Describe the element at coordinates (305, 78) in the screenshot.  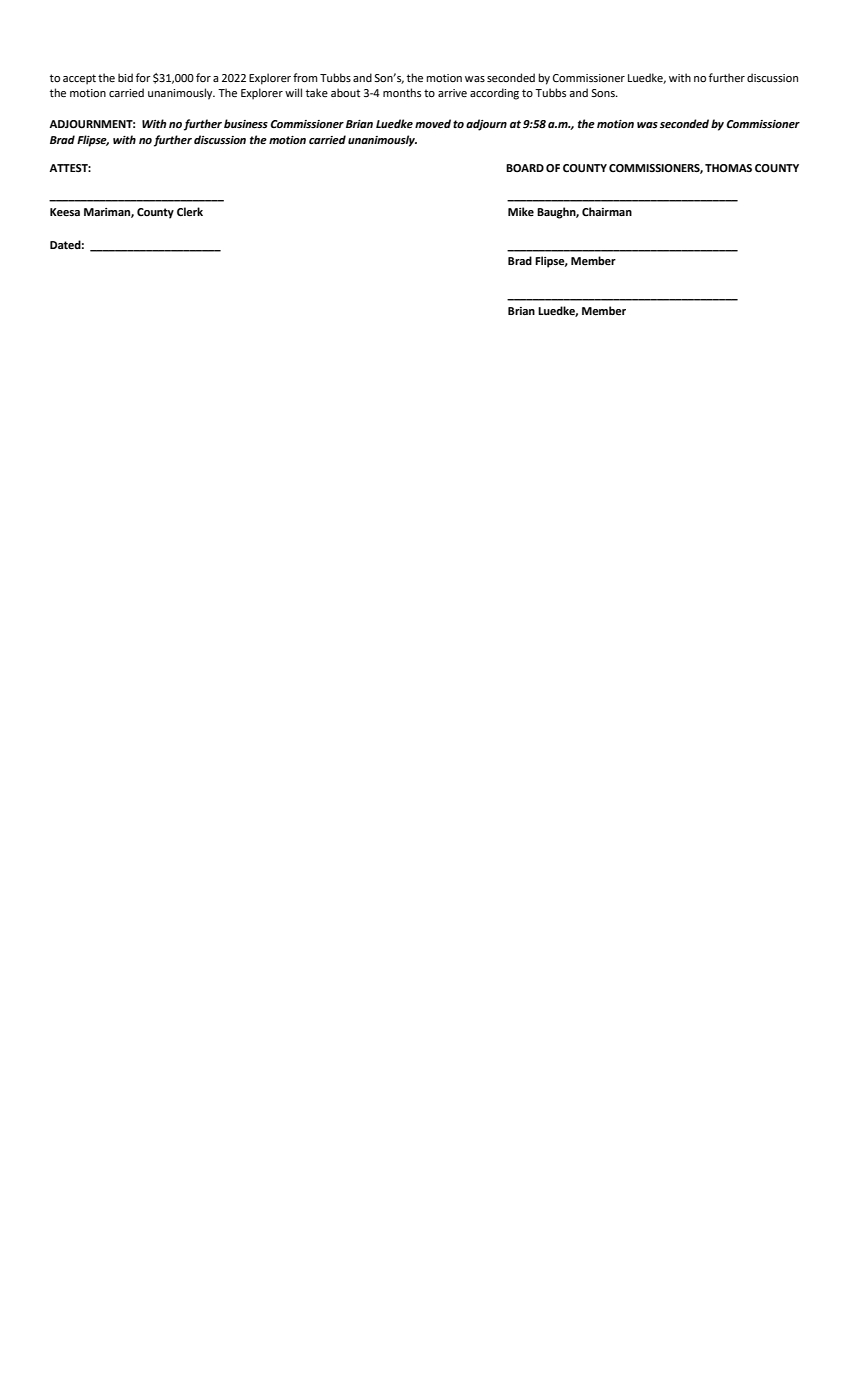
I see `from` at that location.
